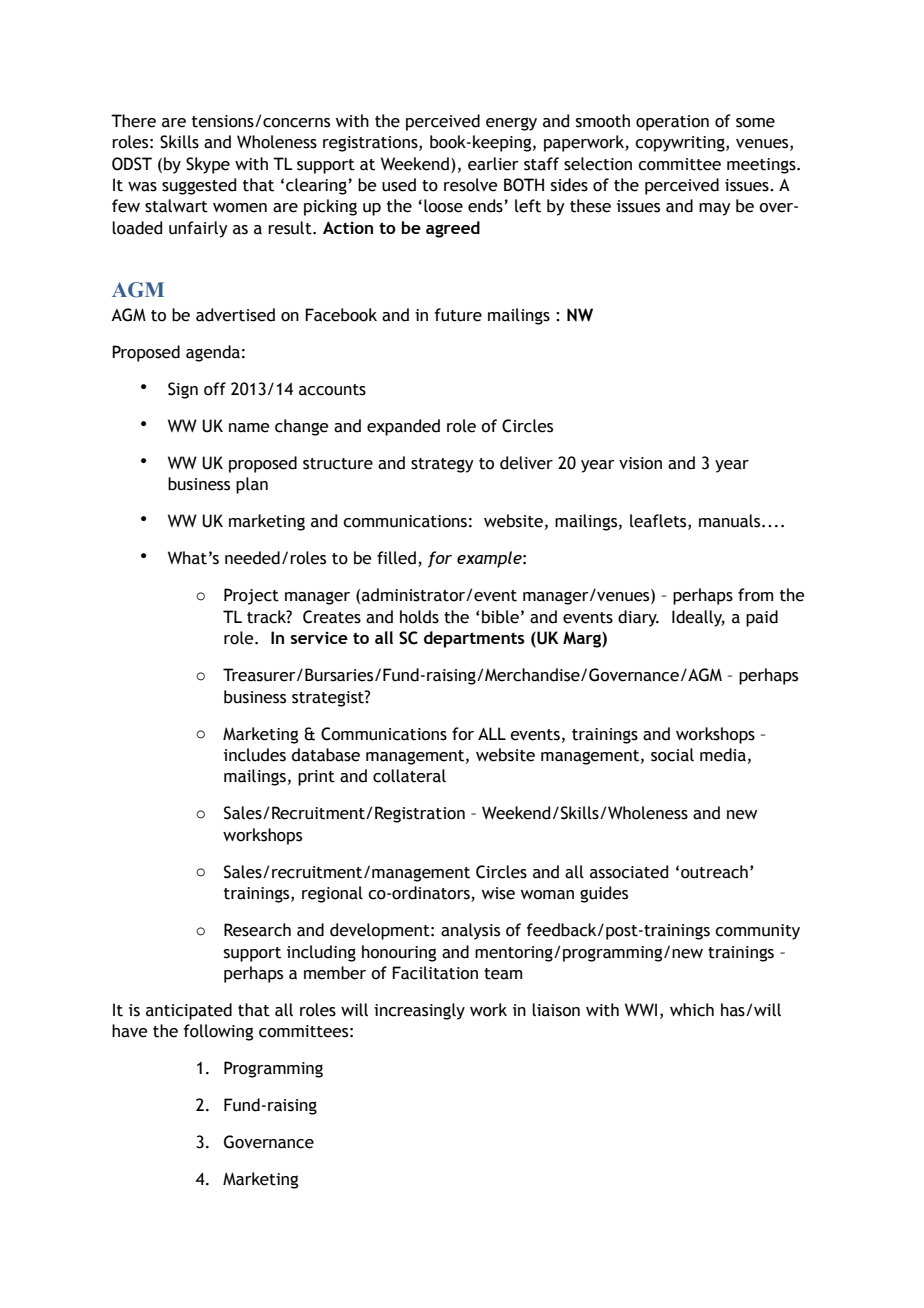  Describe the element at coordinates (672, 755) in the image. I see `social` at that location.
